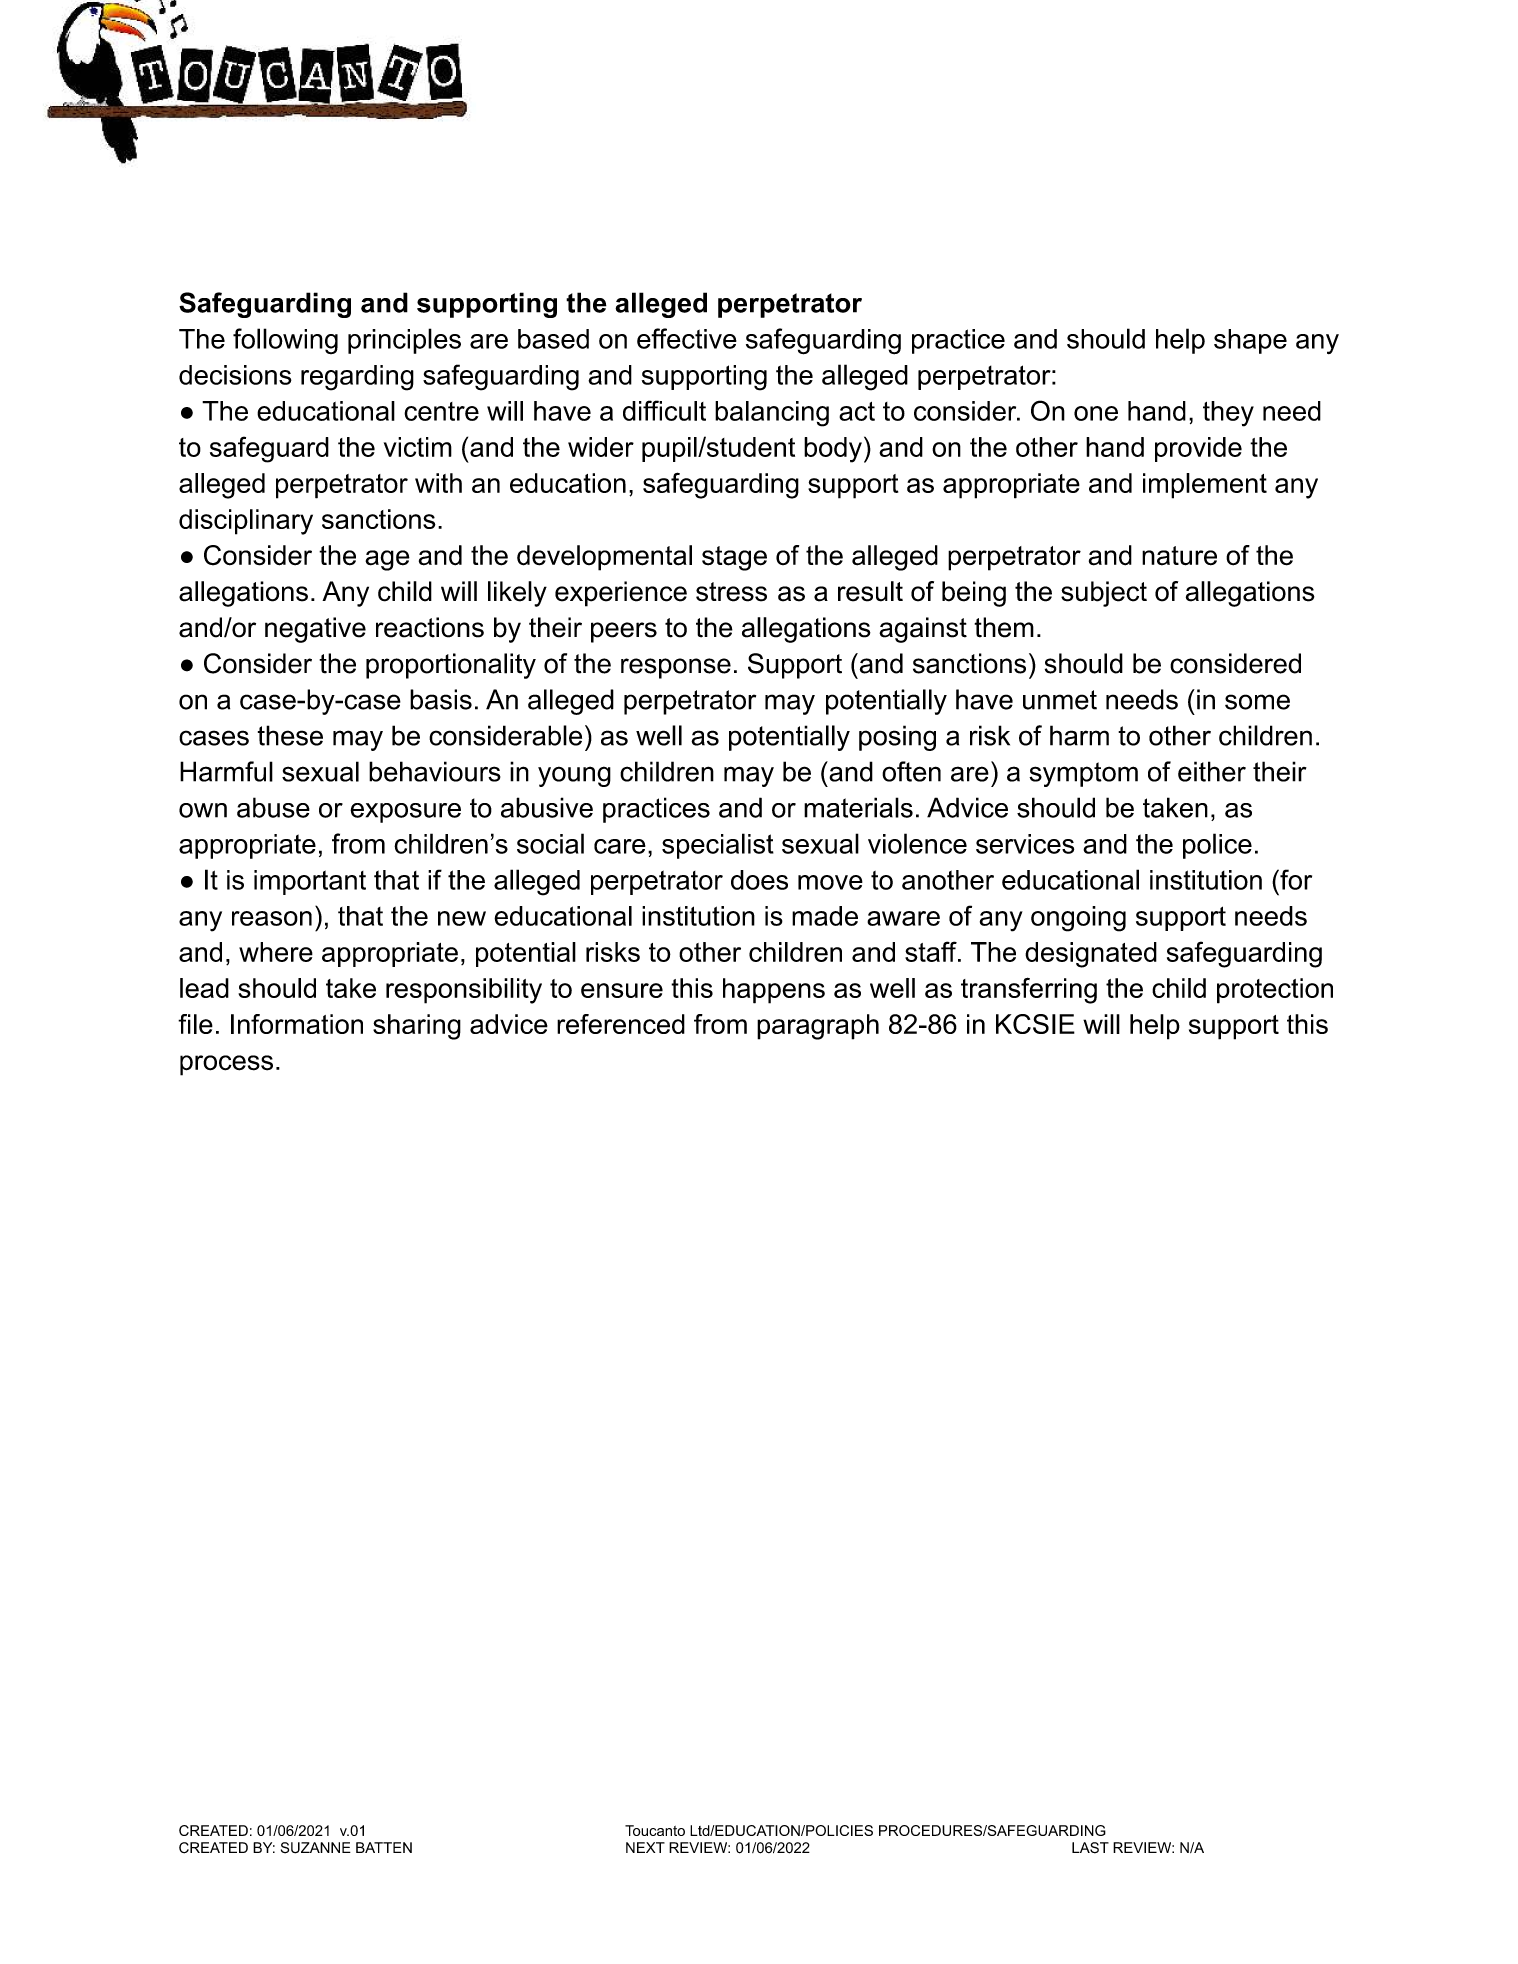  Describe the element at coordinates (297, 1024) in the image. I see `Information` at that location.
